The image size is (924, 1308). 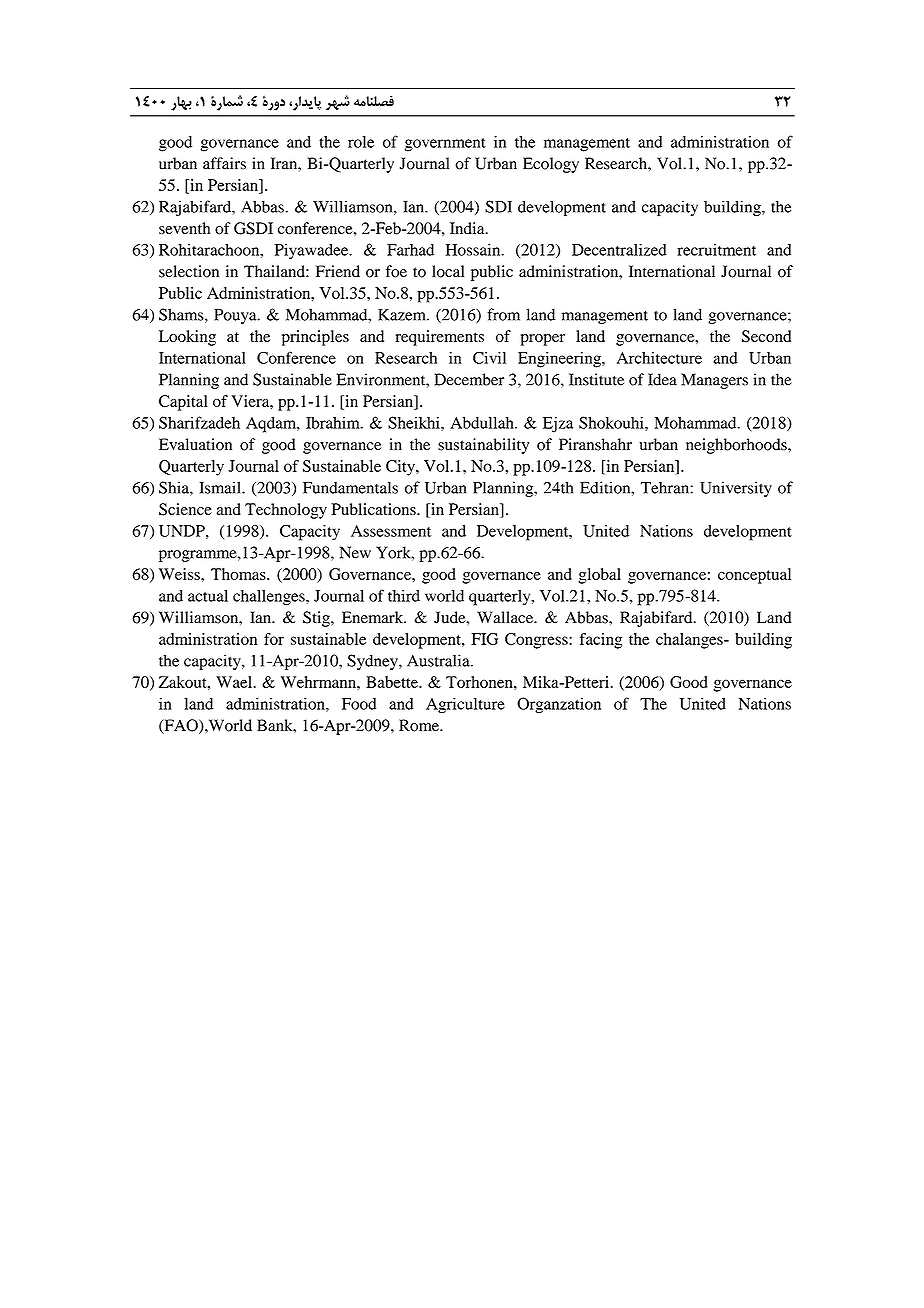 I want to click on from, so click(x=503, y=314).
